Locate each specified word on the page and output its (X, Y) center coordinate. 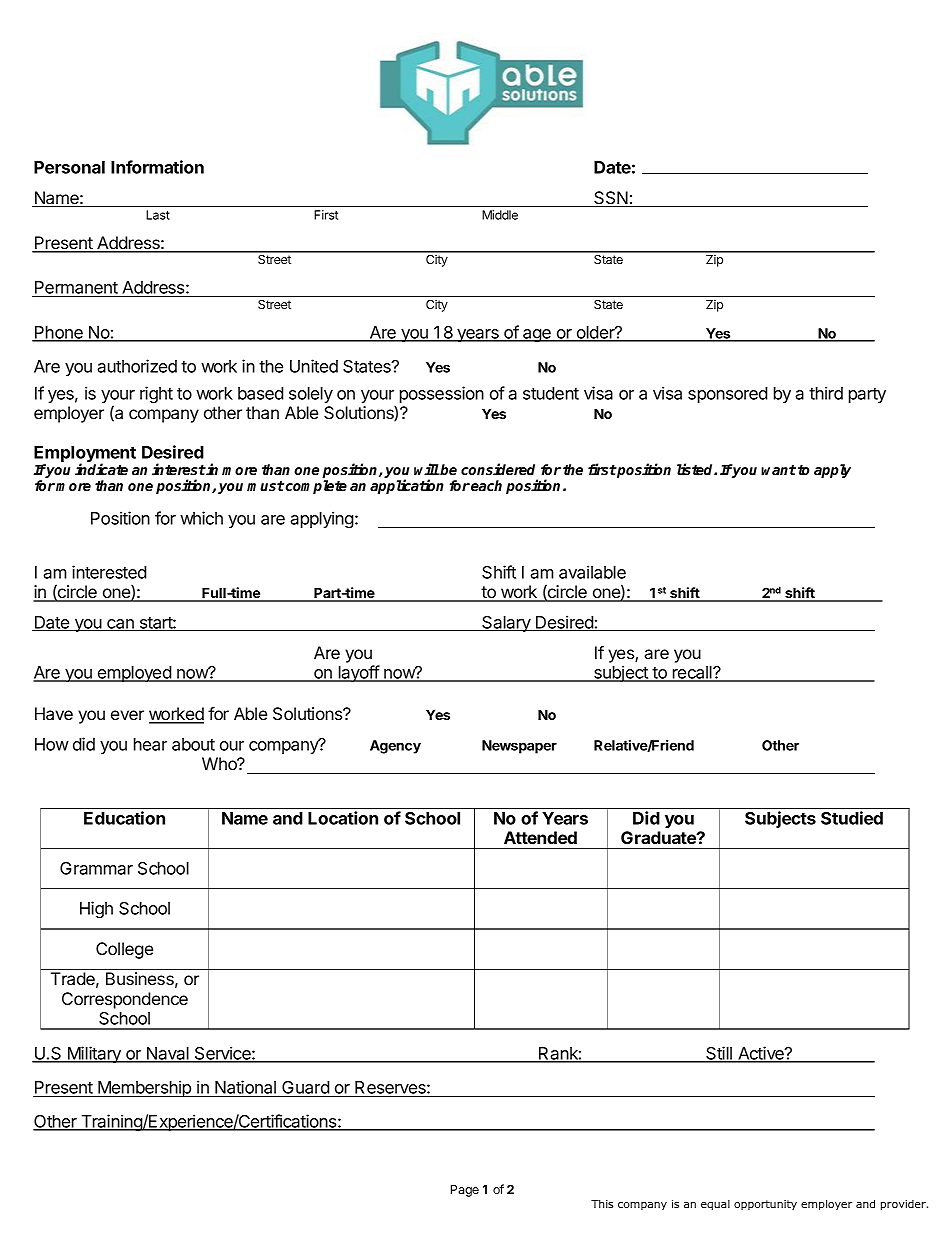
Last (158, 215)
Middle (500, 215)
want (778, 470)
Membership (144, 1088)
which (201, 518)
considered (498, 469)
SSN (611, 199)
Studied (852, 818)
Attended (540, 837)
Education (124, 818)
